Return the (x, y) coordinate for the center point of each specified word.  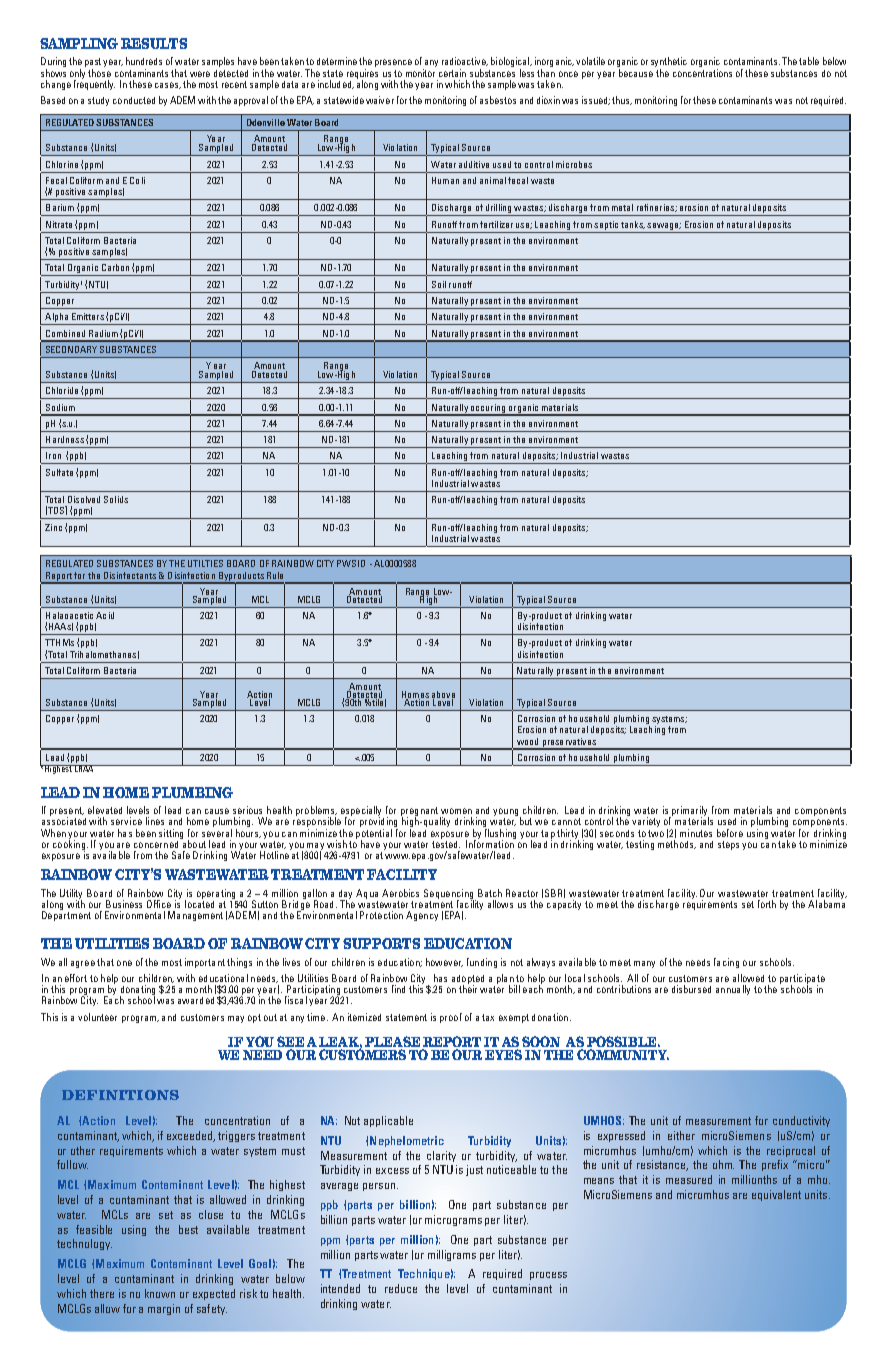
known (160, 1293)
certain (452, 73)
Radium (103, 333)
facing (726, 963)
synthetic (669, 63)
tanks (633, 225)
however (444, 962)
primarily (689, 812)
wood (527, 741)
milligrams (452, 1255)
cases (168, 85)
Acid (105, 615)
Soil (439, 284)
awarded (196, 1000)
